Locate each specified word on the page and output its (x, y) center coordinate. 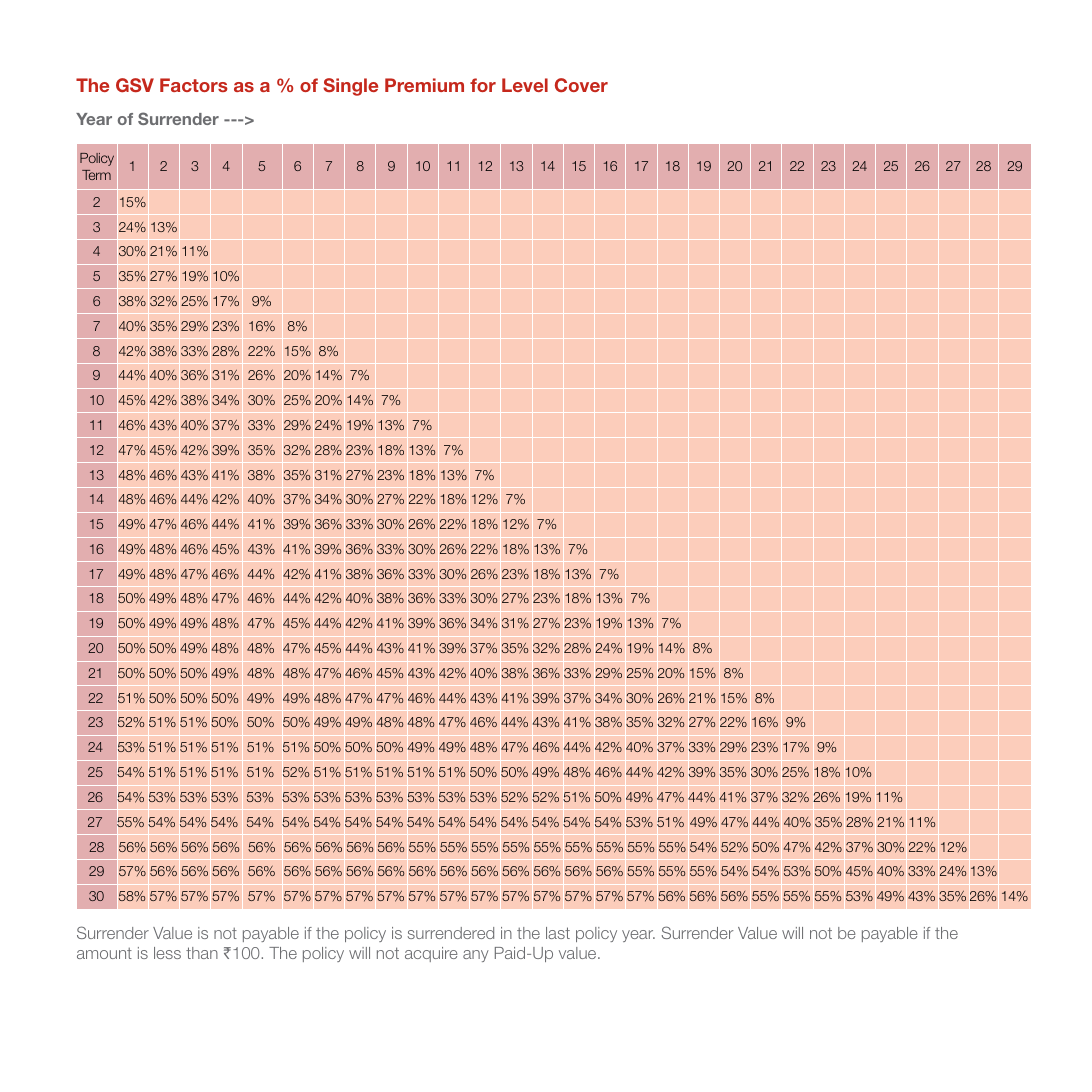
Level (525, 85)
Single (350, 87)
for (483, 85)
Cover (581, 85)
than (202, 953)
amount (104, 953)
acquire (431, 954)
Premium (424, 85)
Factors (194, 85)
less (167, 953)
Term (96, 175)
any (476, 956)
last (558, 933)
